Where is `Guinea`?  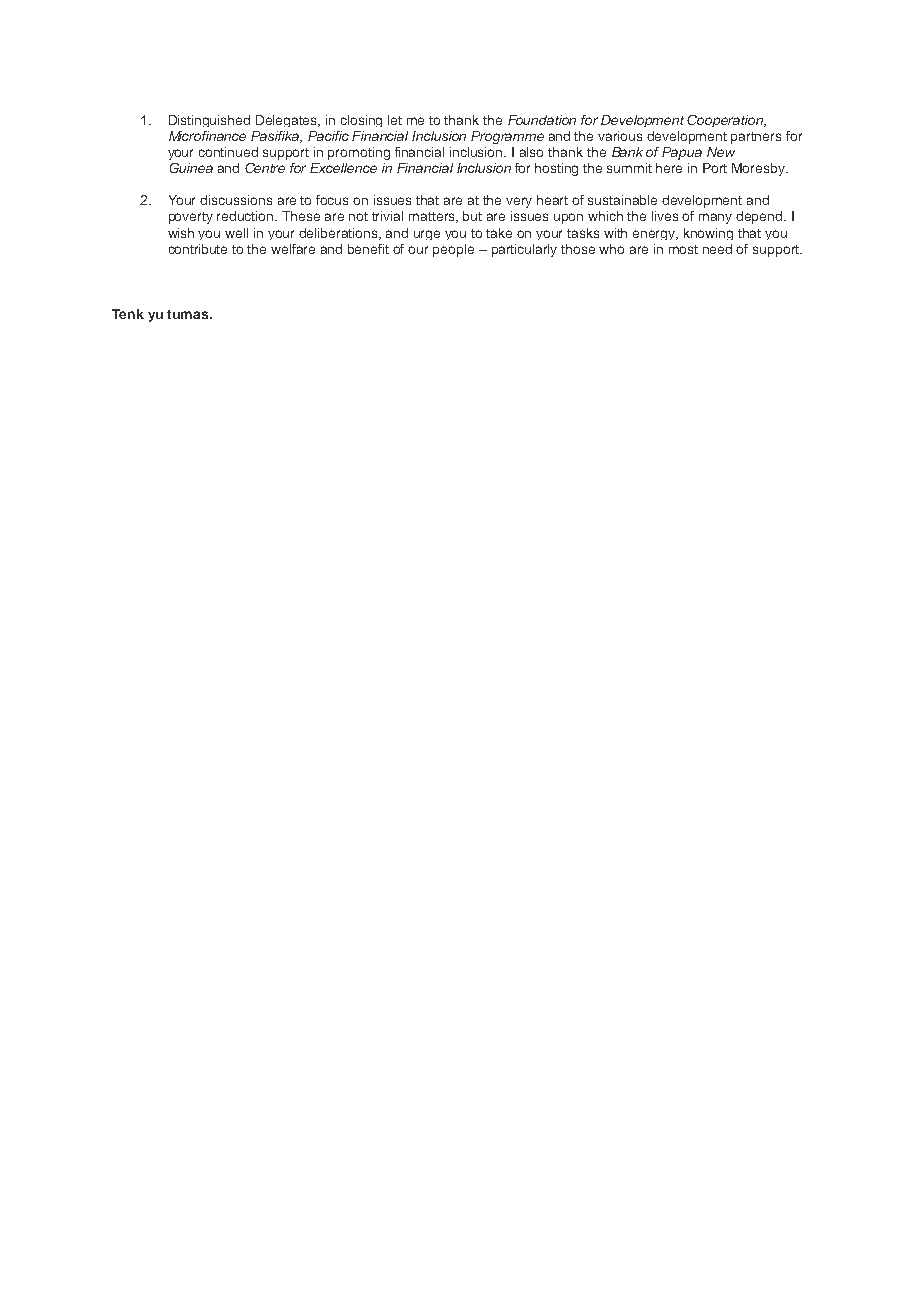 Guinea is located at coordinates (191, 168).
